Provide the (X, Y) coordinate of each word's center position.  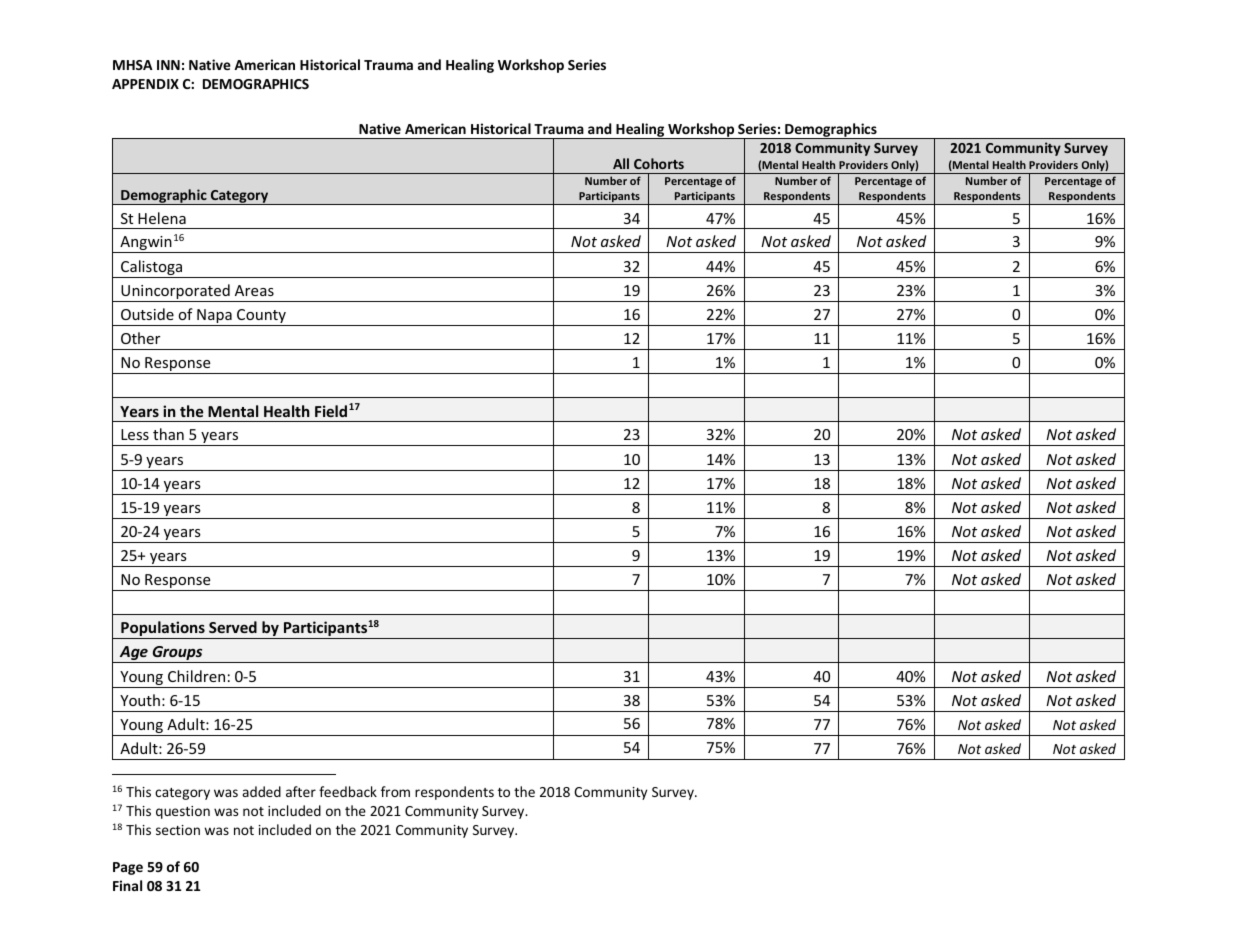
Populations (163, 630)
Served (233, 627)
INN (168, 65)
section (178, 830)
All (621, 163)
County (261, 317)
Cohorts (659, 163)
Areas (254, 290)
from (395, 791)
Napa (214, 317)
